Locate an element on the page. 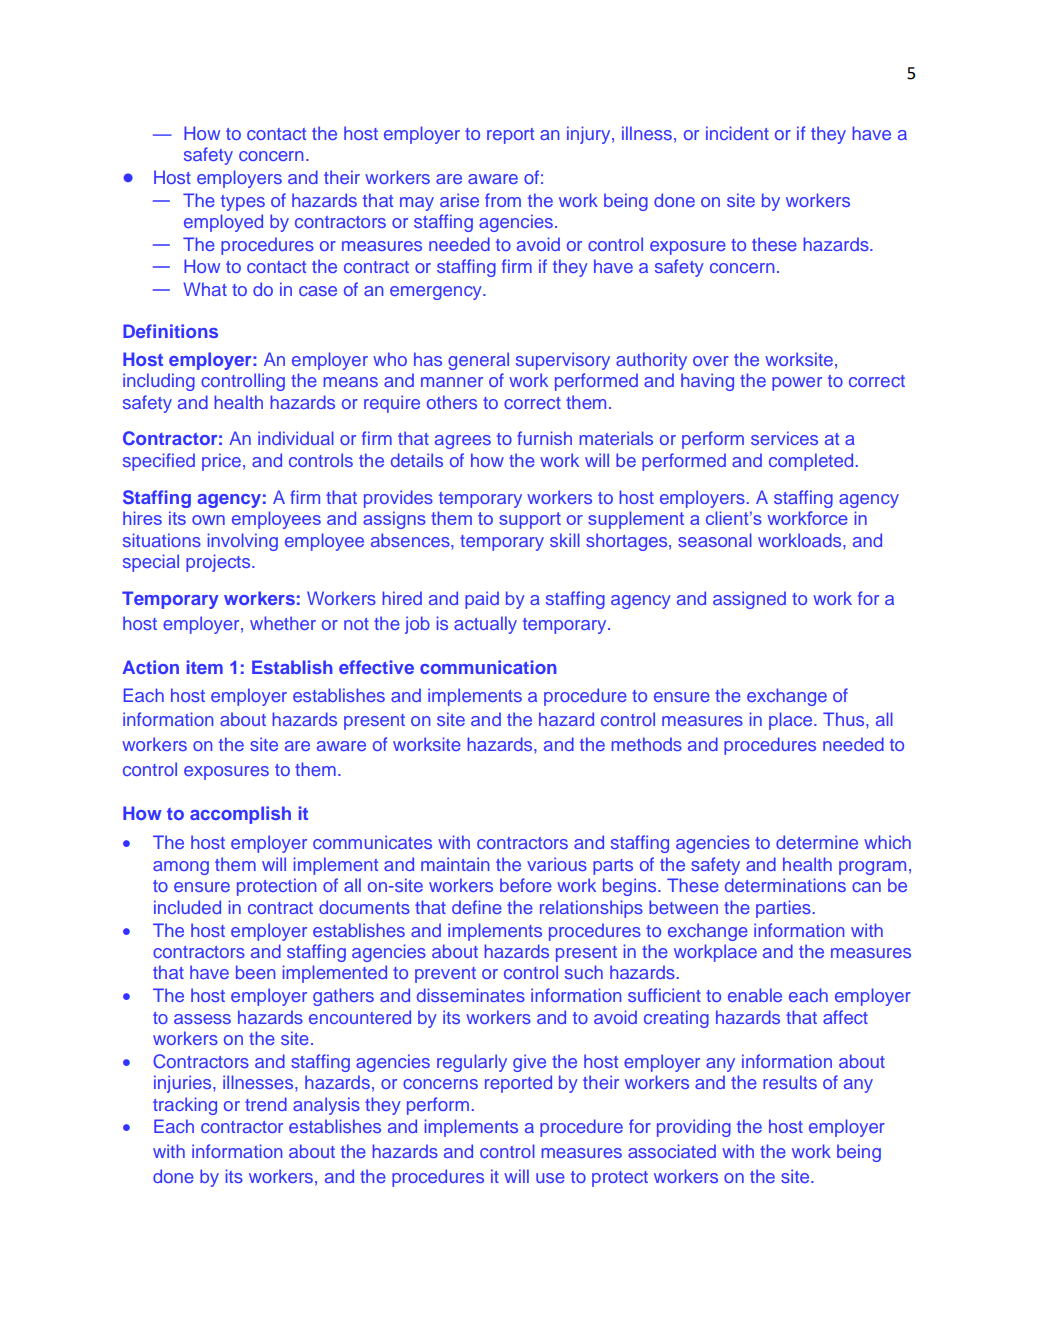 The height and width of the page is (1344, 1038). completed is located at coordinates (811, 462).
